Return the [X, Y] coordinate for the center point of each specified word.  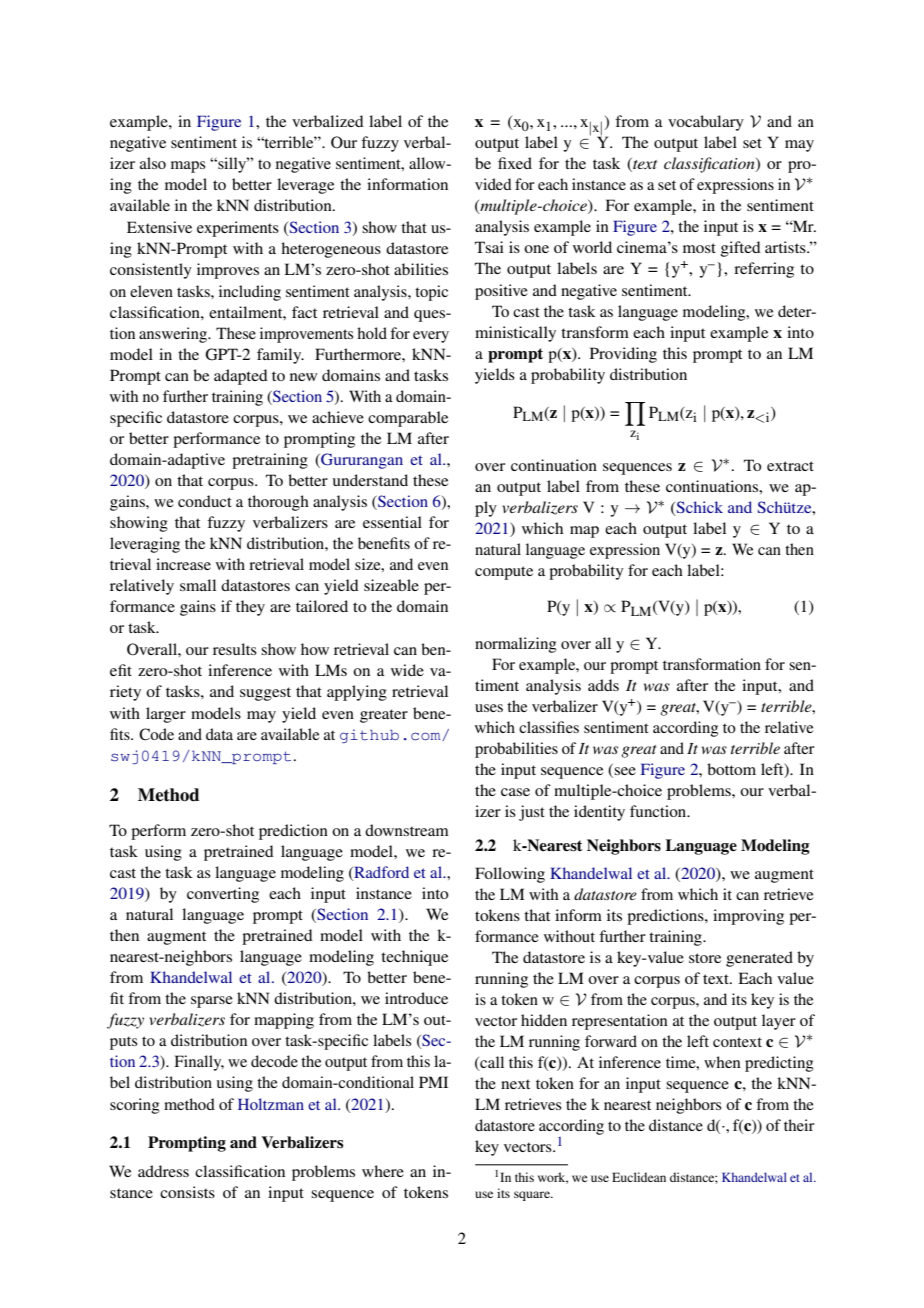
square [533, 1196]
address [163, 1171]
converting [223, 895]
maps [188, 167]
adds [603, 685]
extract [790, 466]
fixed [515, 163]
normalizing [516, 645]
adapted [241, 377]
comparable [408, 419]
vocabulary [706, 123]
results [235, 649]
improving [748, 917]
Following [510, 875]
